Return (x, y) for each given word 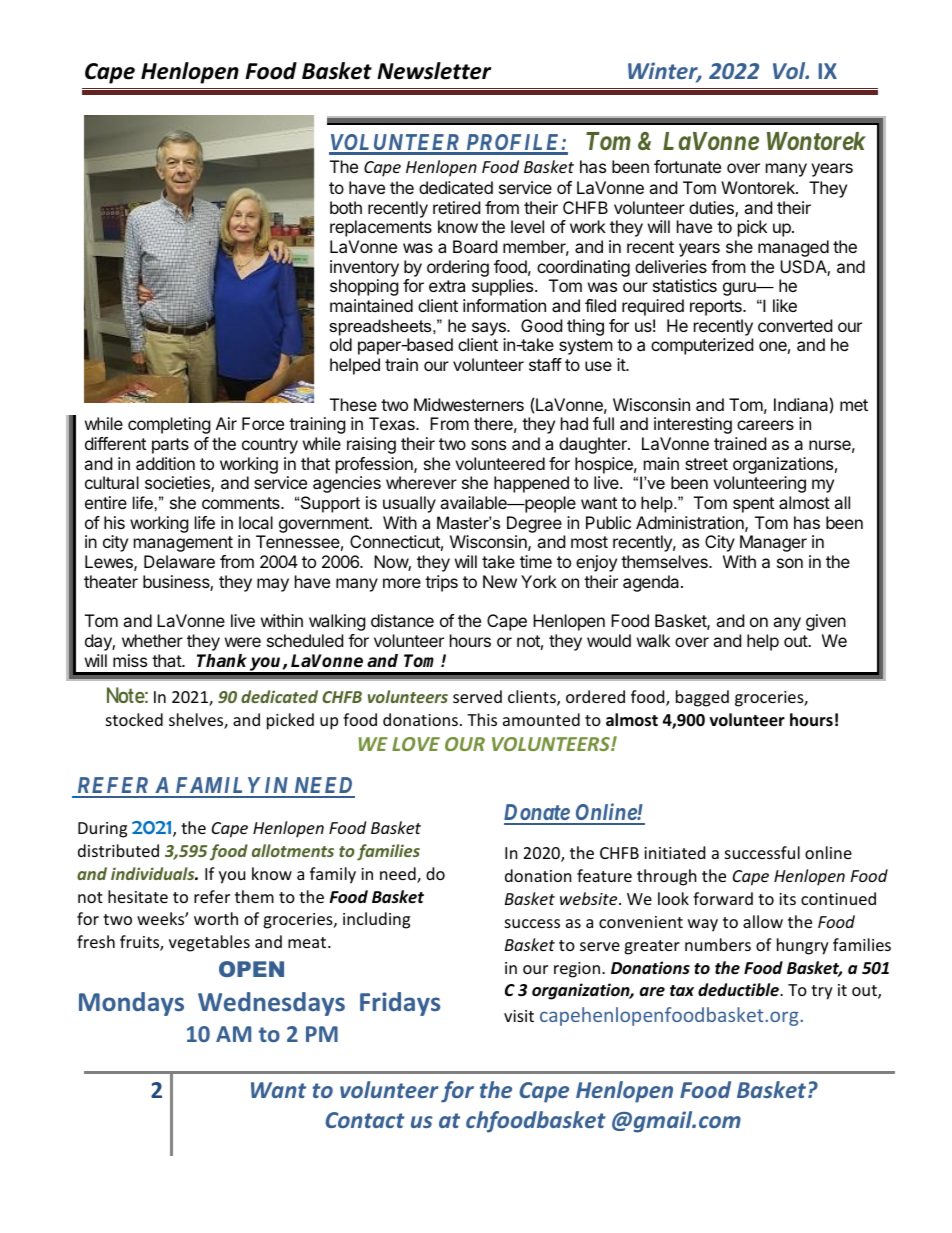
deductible (739, 990)
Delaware (179, 561)
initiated (674, 852)
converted (795, 325)
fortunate (687, 166)
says (490, 329)
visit (519, 1016)
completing (169, 425)
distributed (118, 850)
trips (441, 583)
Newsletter (434, 71)
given (826, 622)
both (346, 207)
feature (604, 875)
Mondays (131, 1004)
